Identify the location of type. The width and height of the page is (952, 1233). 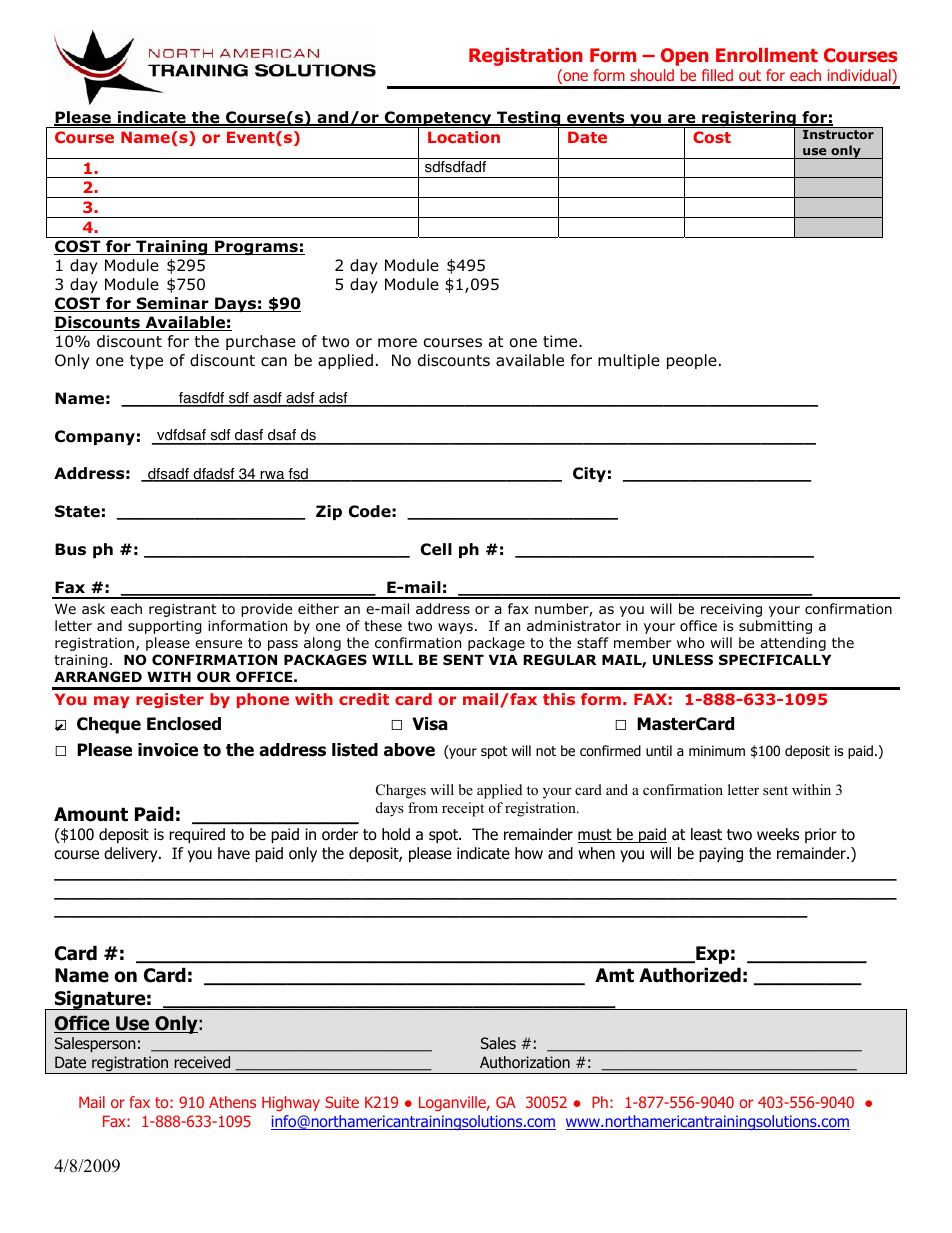
(146, 362).
